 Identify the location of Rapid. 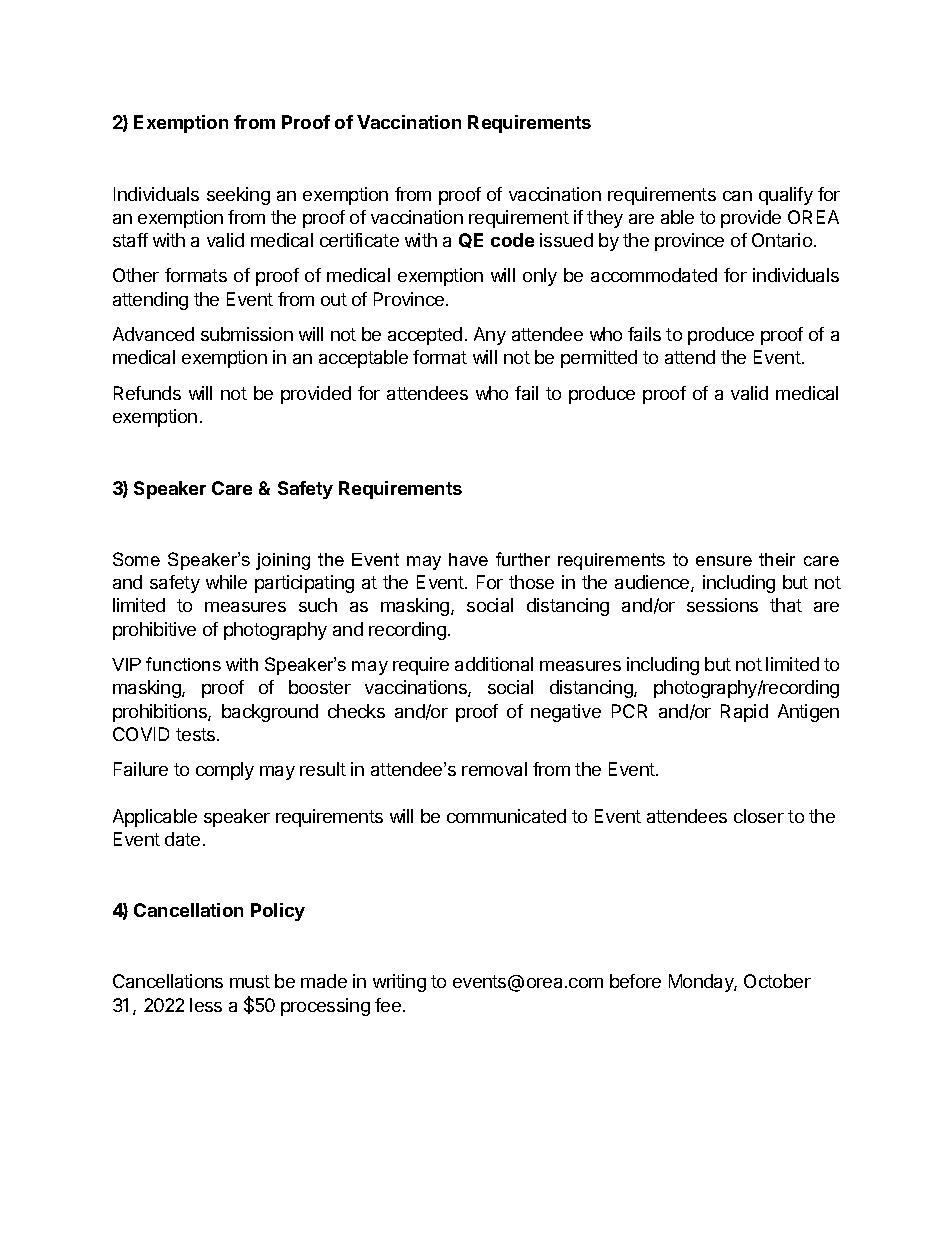
(744, 713).
